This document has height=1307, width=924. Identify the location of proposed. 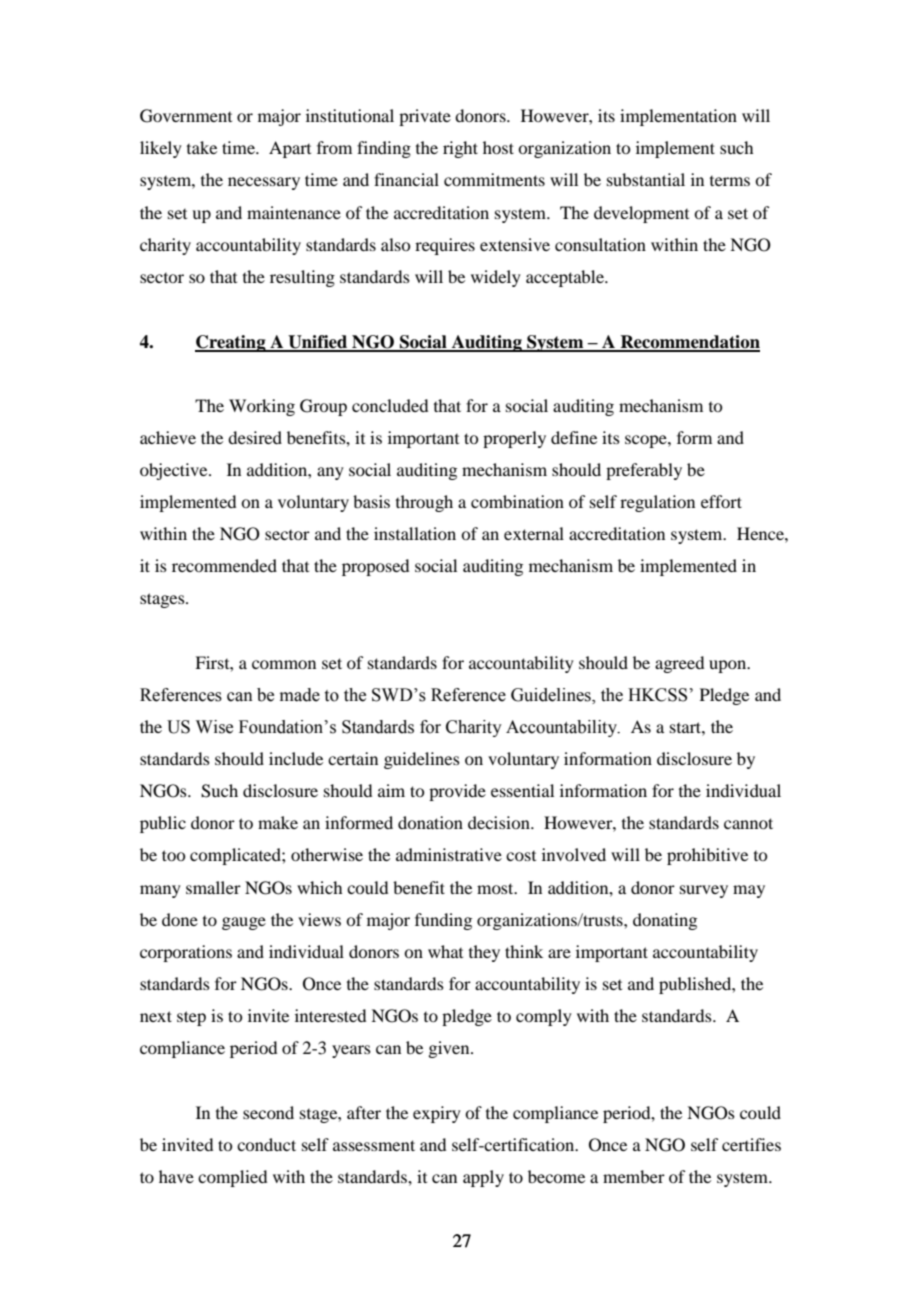
(375, 567).
